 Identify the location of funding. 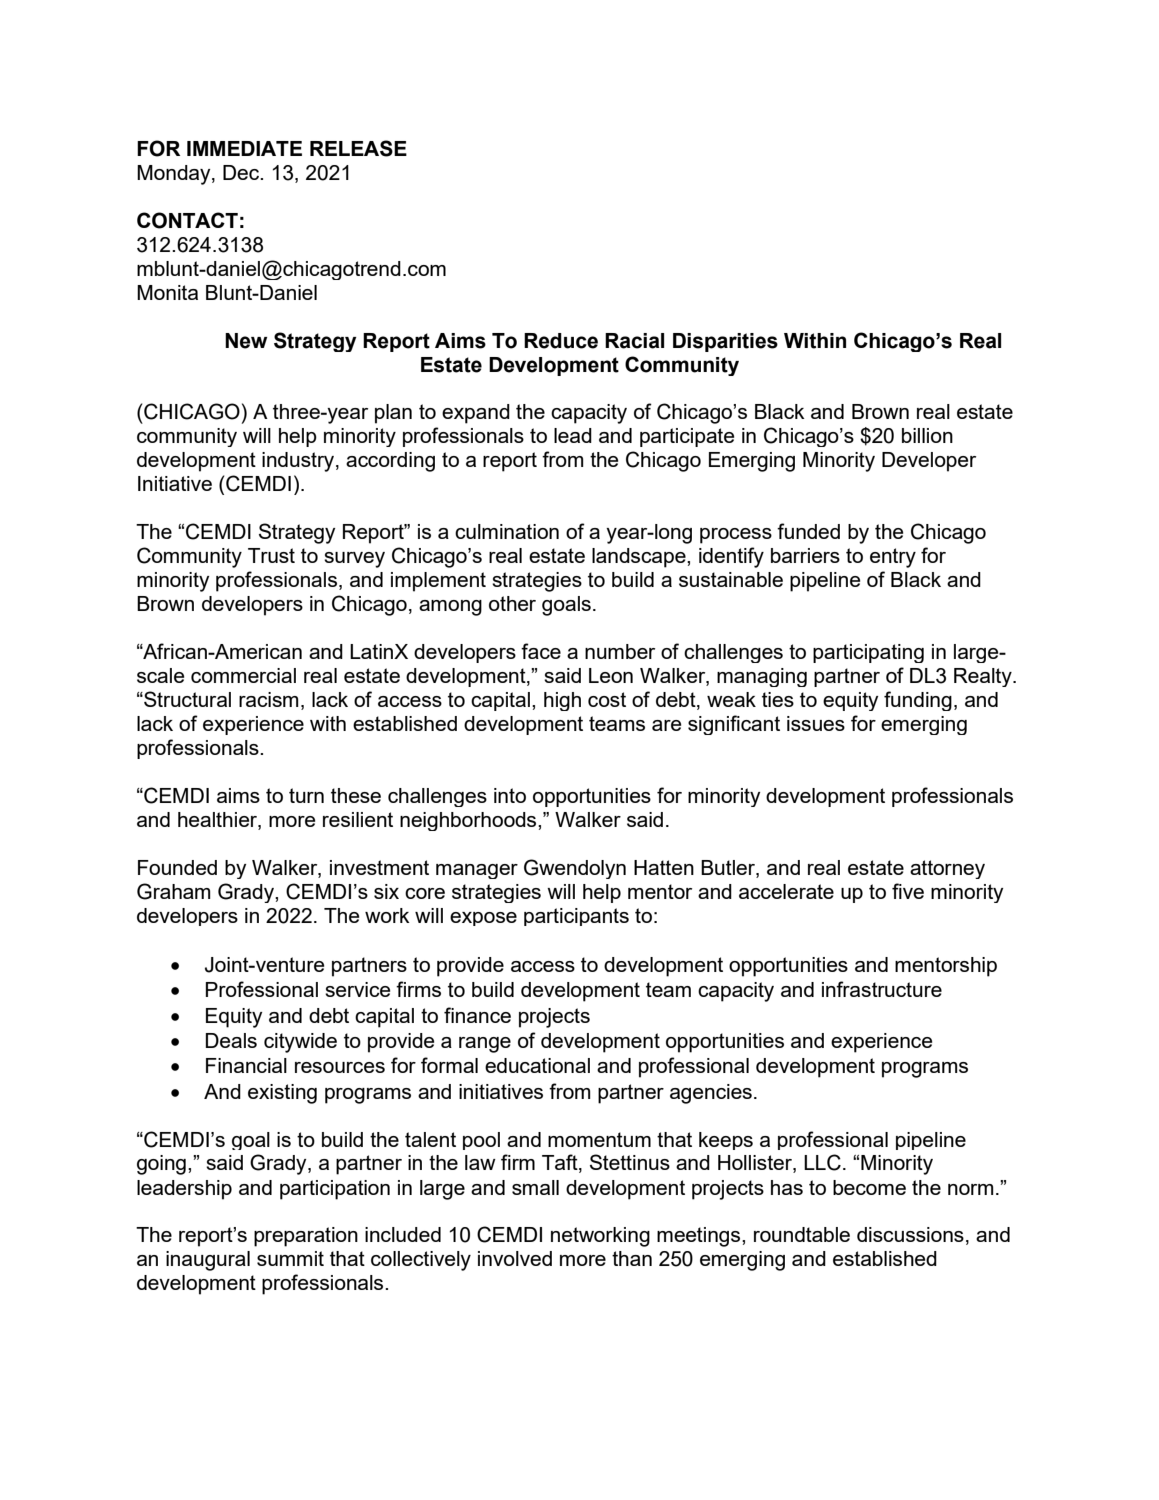
(918, 701).
